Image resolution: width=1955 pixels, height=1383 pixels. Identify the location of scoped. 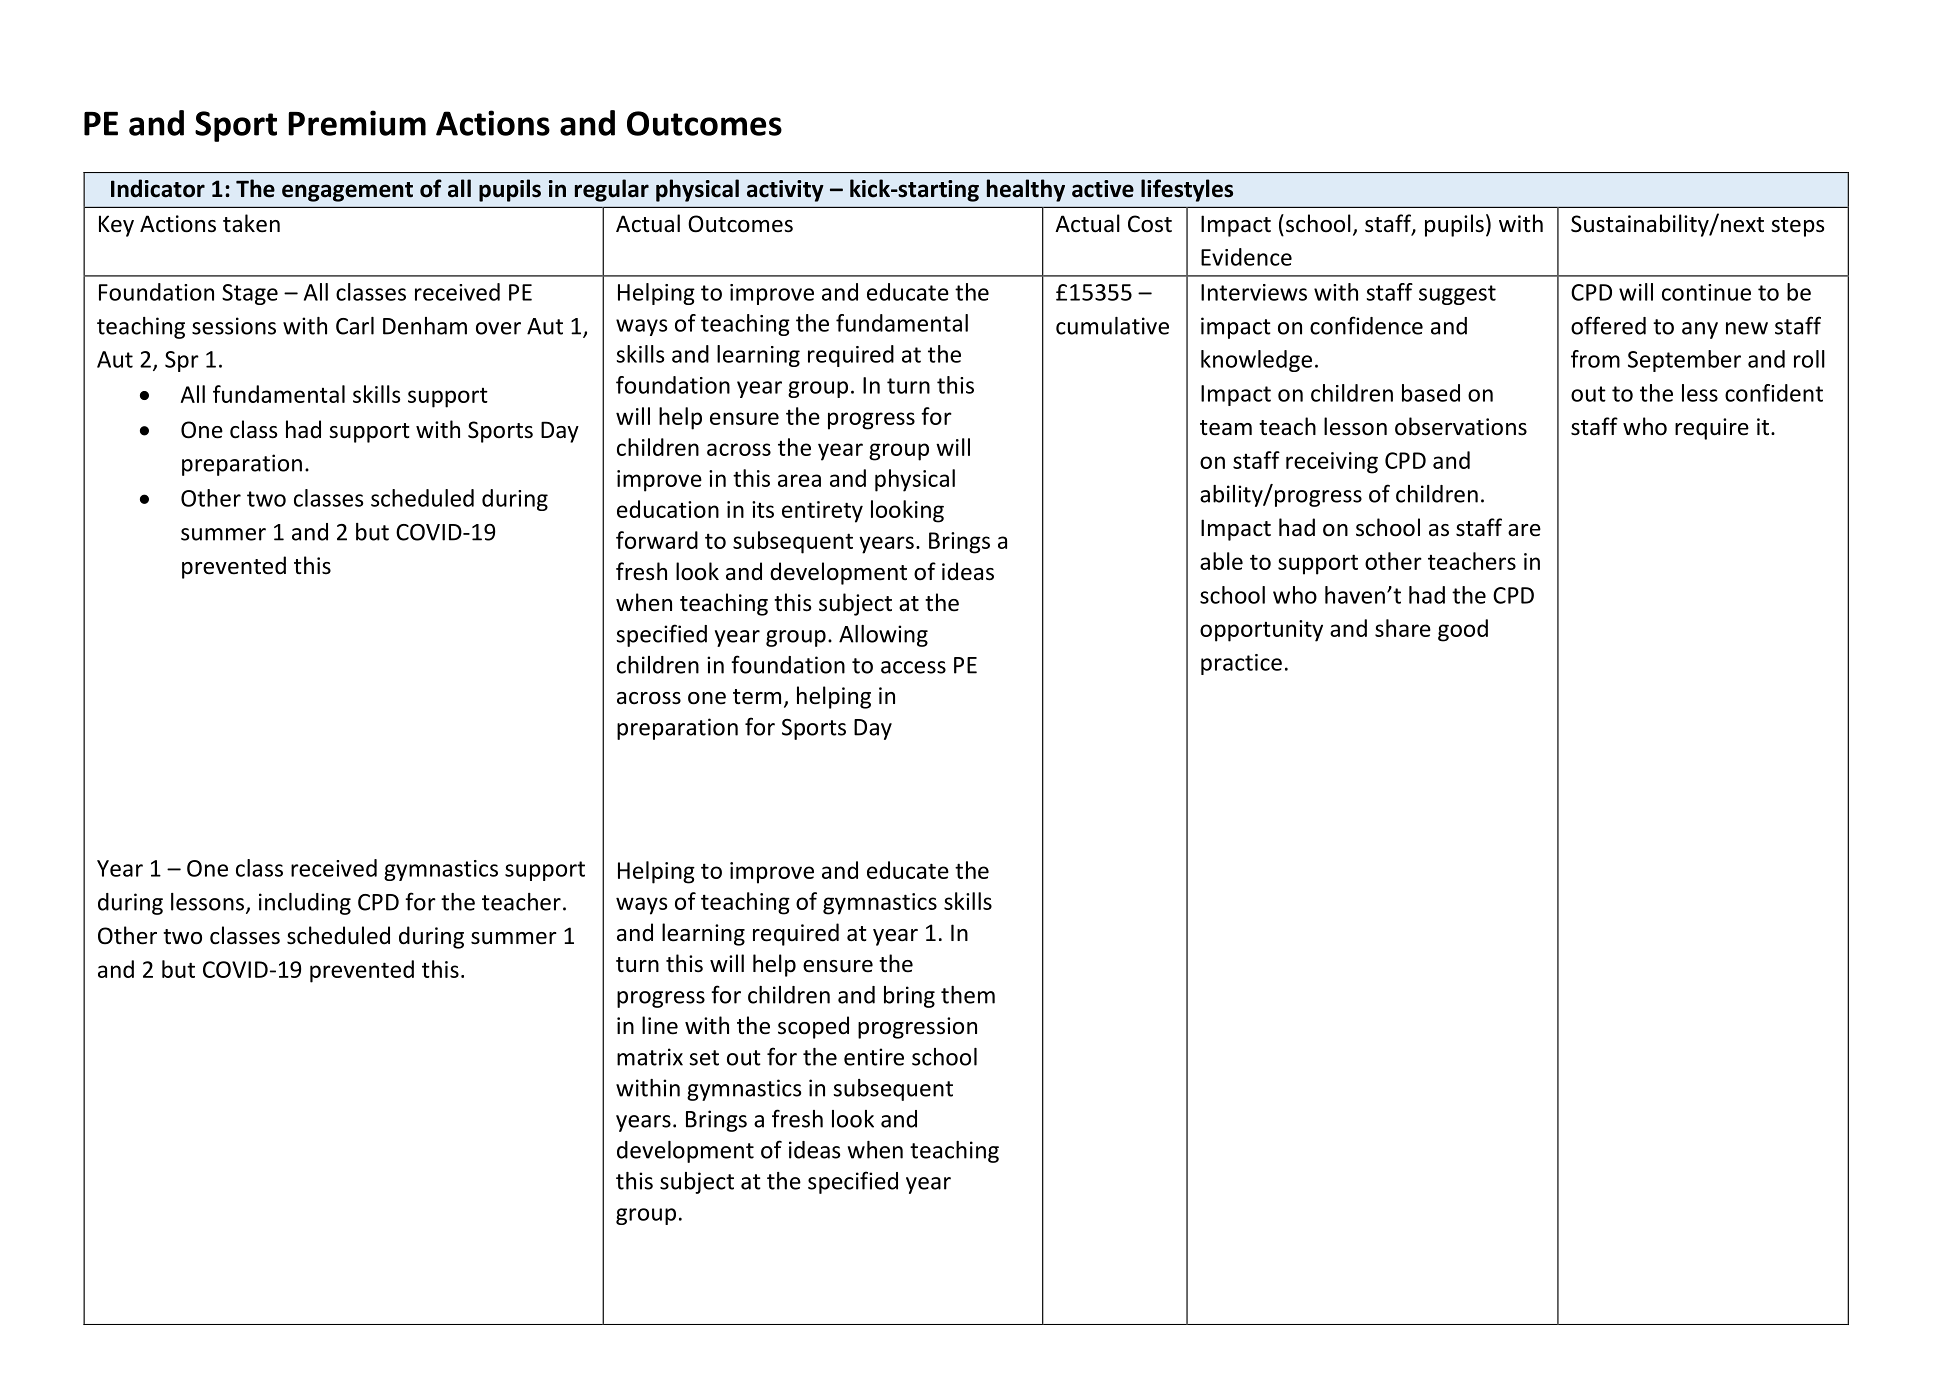
(813, 1027).
